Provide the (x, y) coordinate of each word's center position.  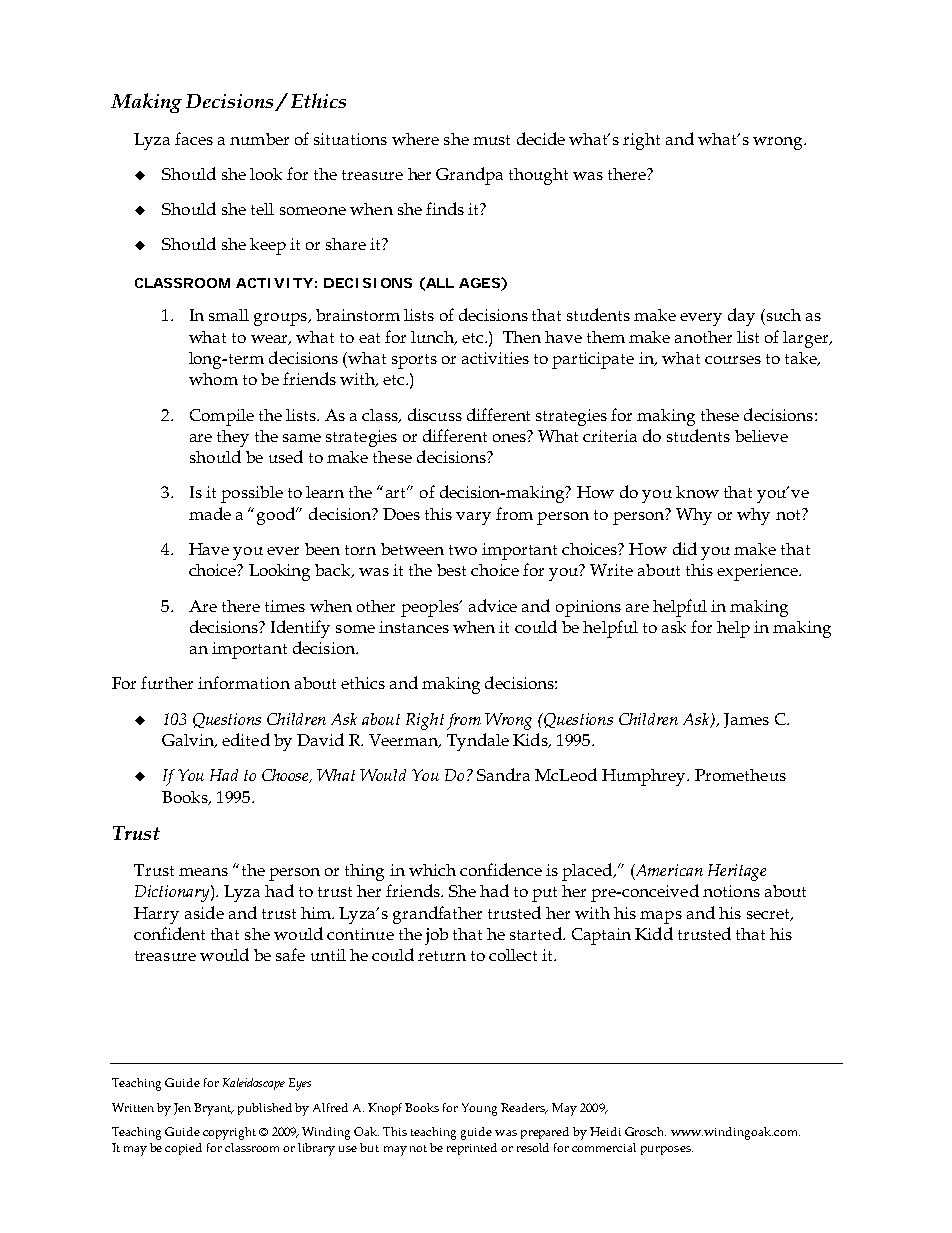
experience (758, 572)
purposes (667, 1150)
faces (194, 138)
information (244, 682)
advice (493, 605)
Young (479, 1109)
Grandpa (469, 176)
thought (538, 176)
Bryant (214, 1109)
